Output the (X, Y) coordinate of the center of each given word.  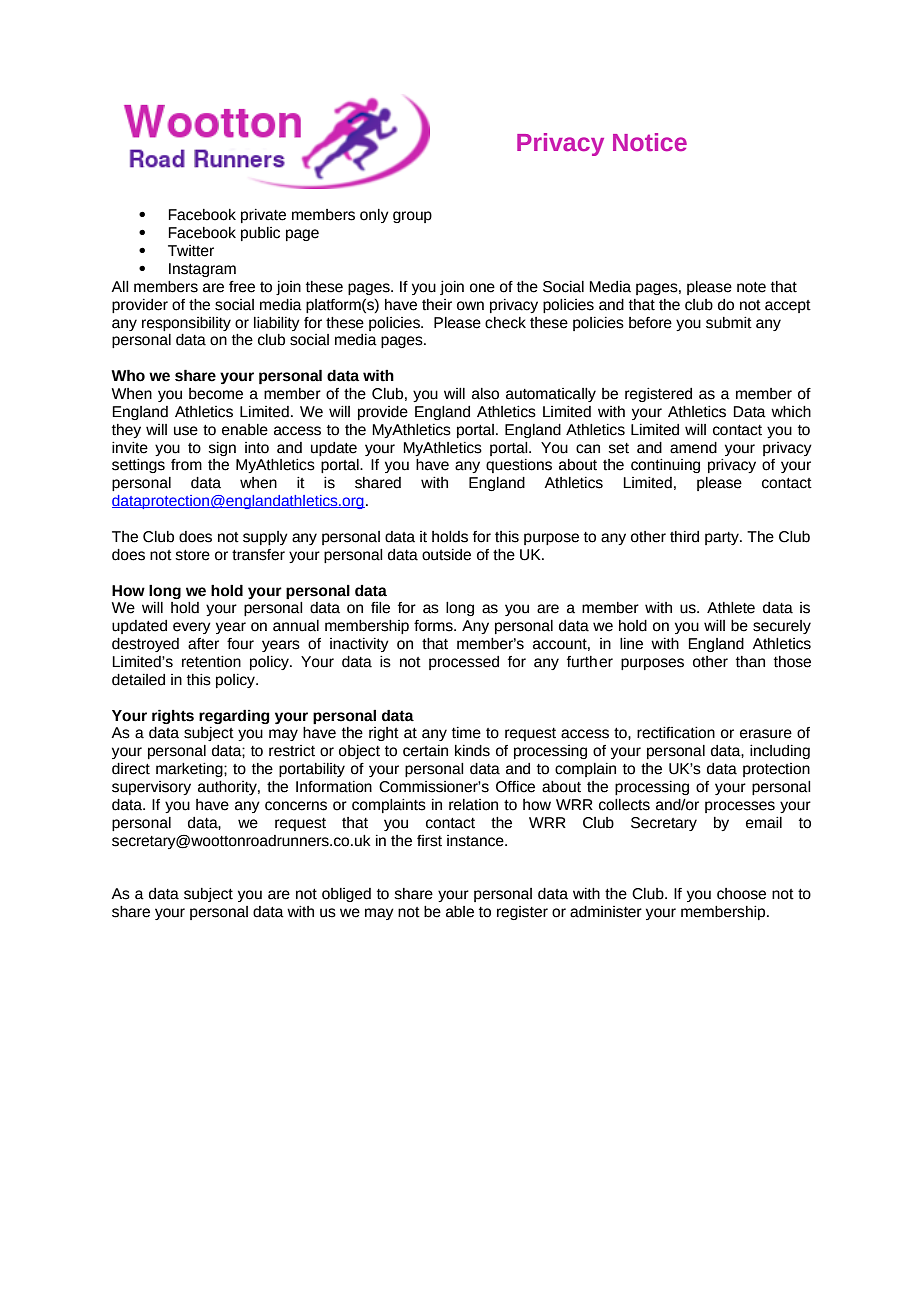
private (263, 216)
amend (693, 448)
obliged (346, 895)
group (412, 217)
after (203, 644)
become (216, 394)
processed (464, 663)
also (485, 394)
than (750, 662)
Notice (650, 142)
